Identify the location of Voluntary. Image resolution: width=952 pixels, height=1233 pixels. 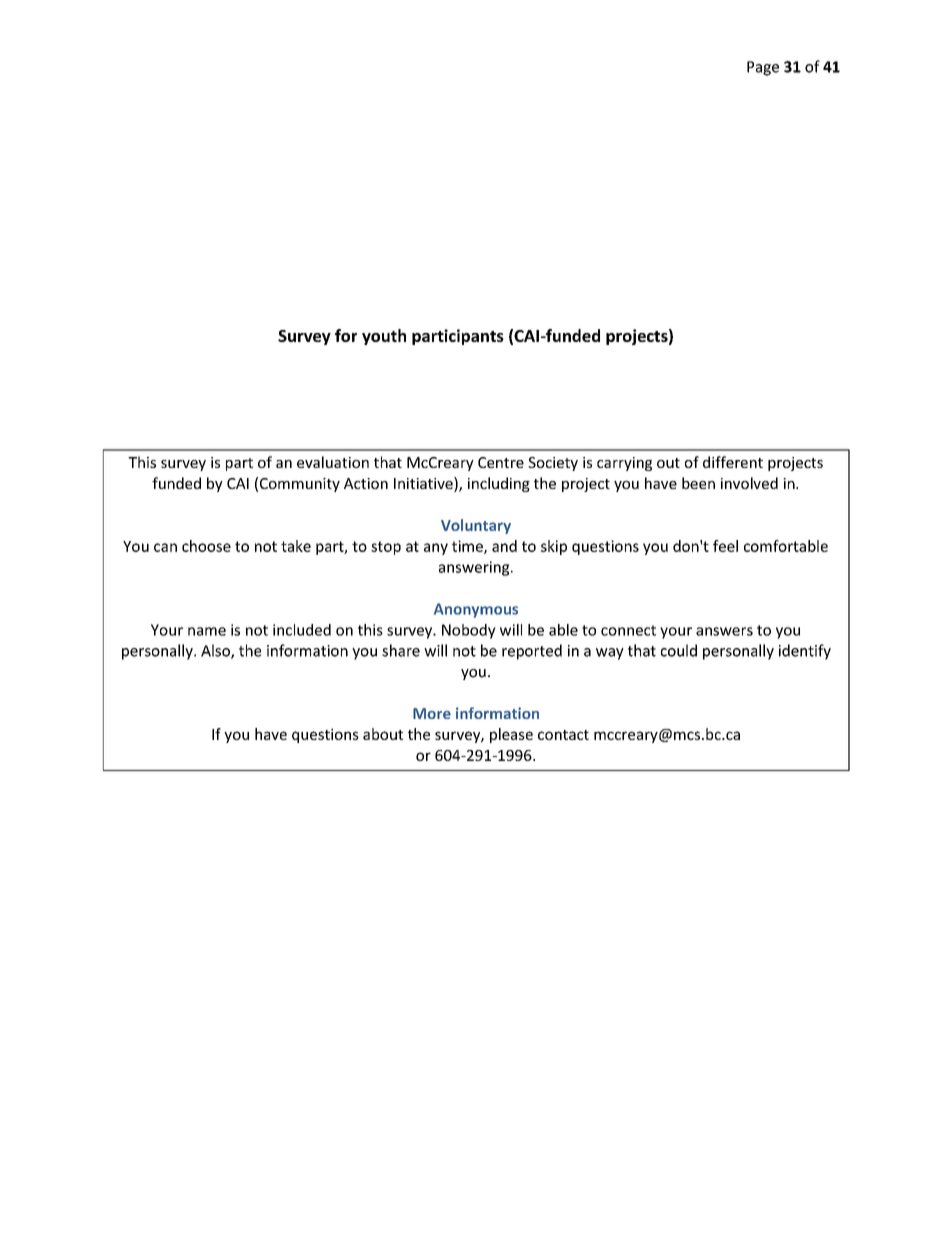
(476, 526).
